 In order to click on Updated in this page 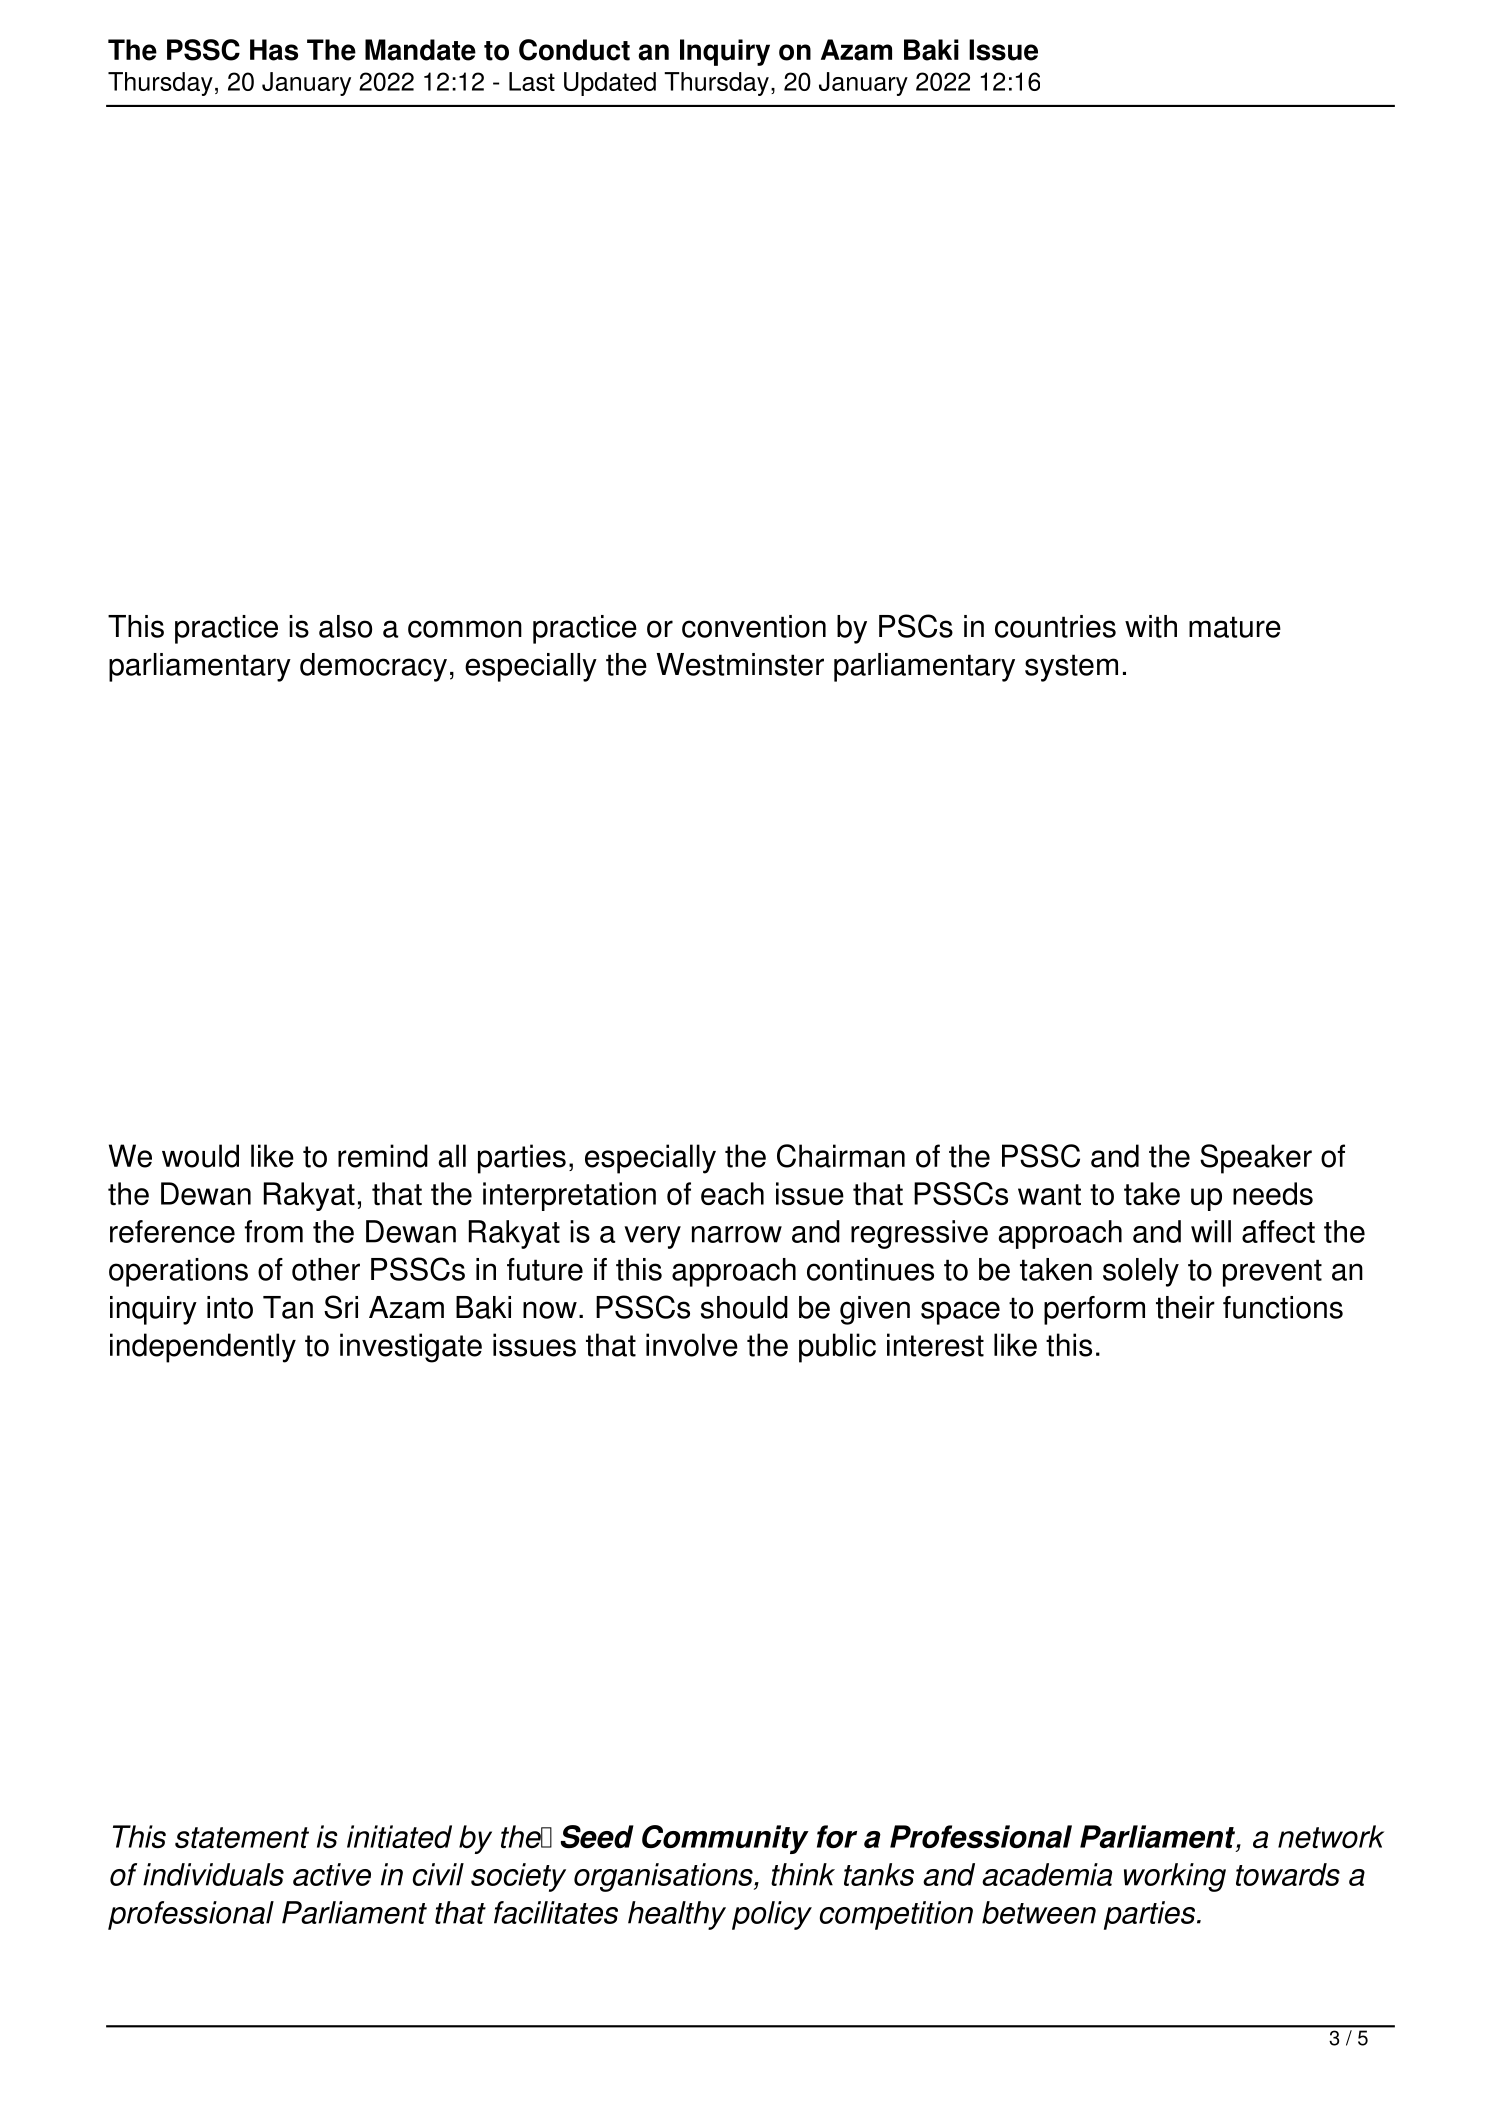, I will do `click(610, 84)`.
